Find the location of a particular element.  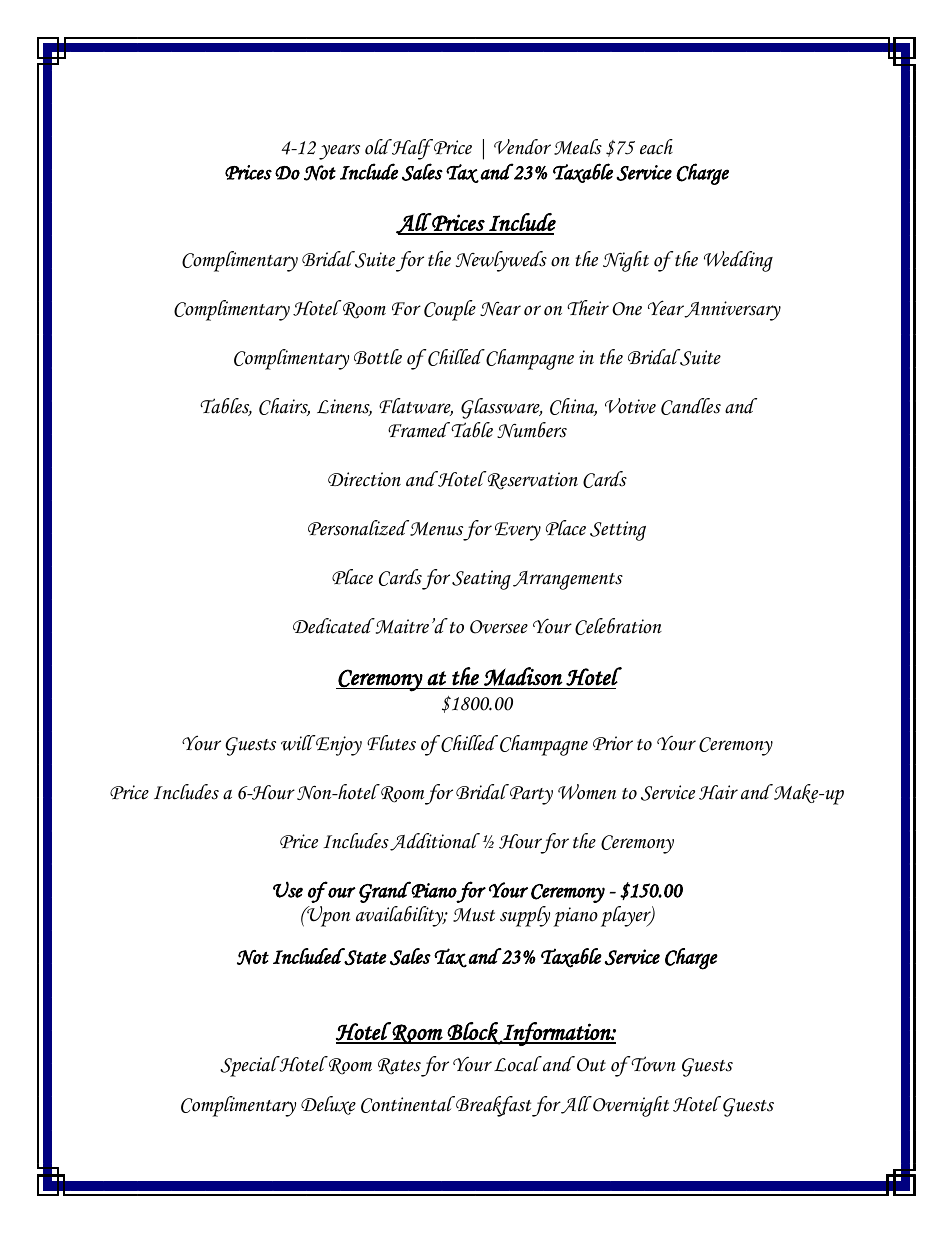

Vendor is located at coordinates (522, 147).
